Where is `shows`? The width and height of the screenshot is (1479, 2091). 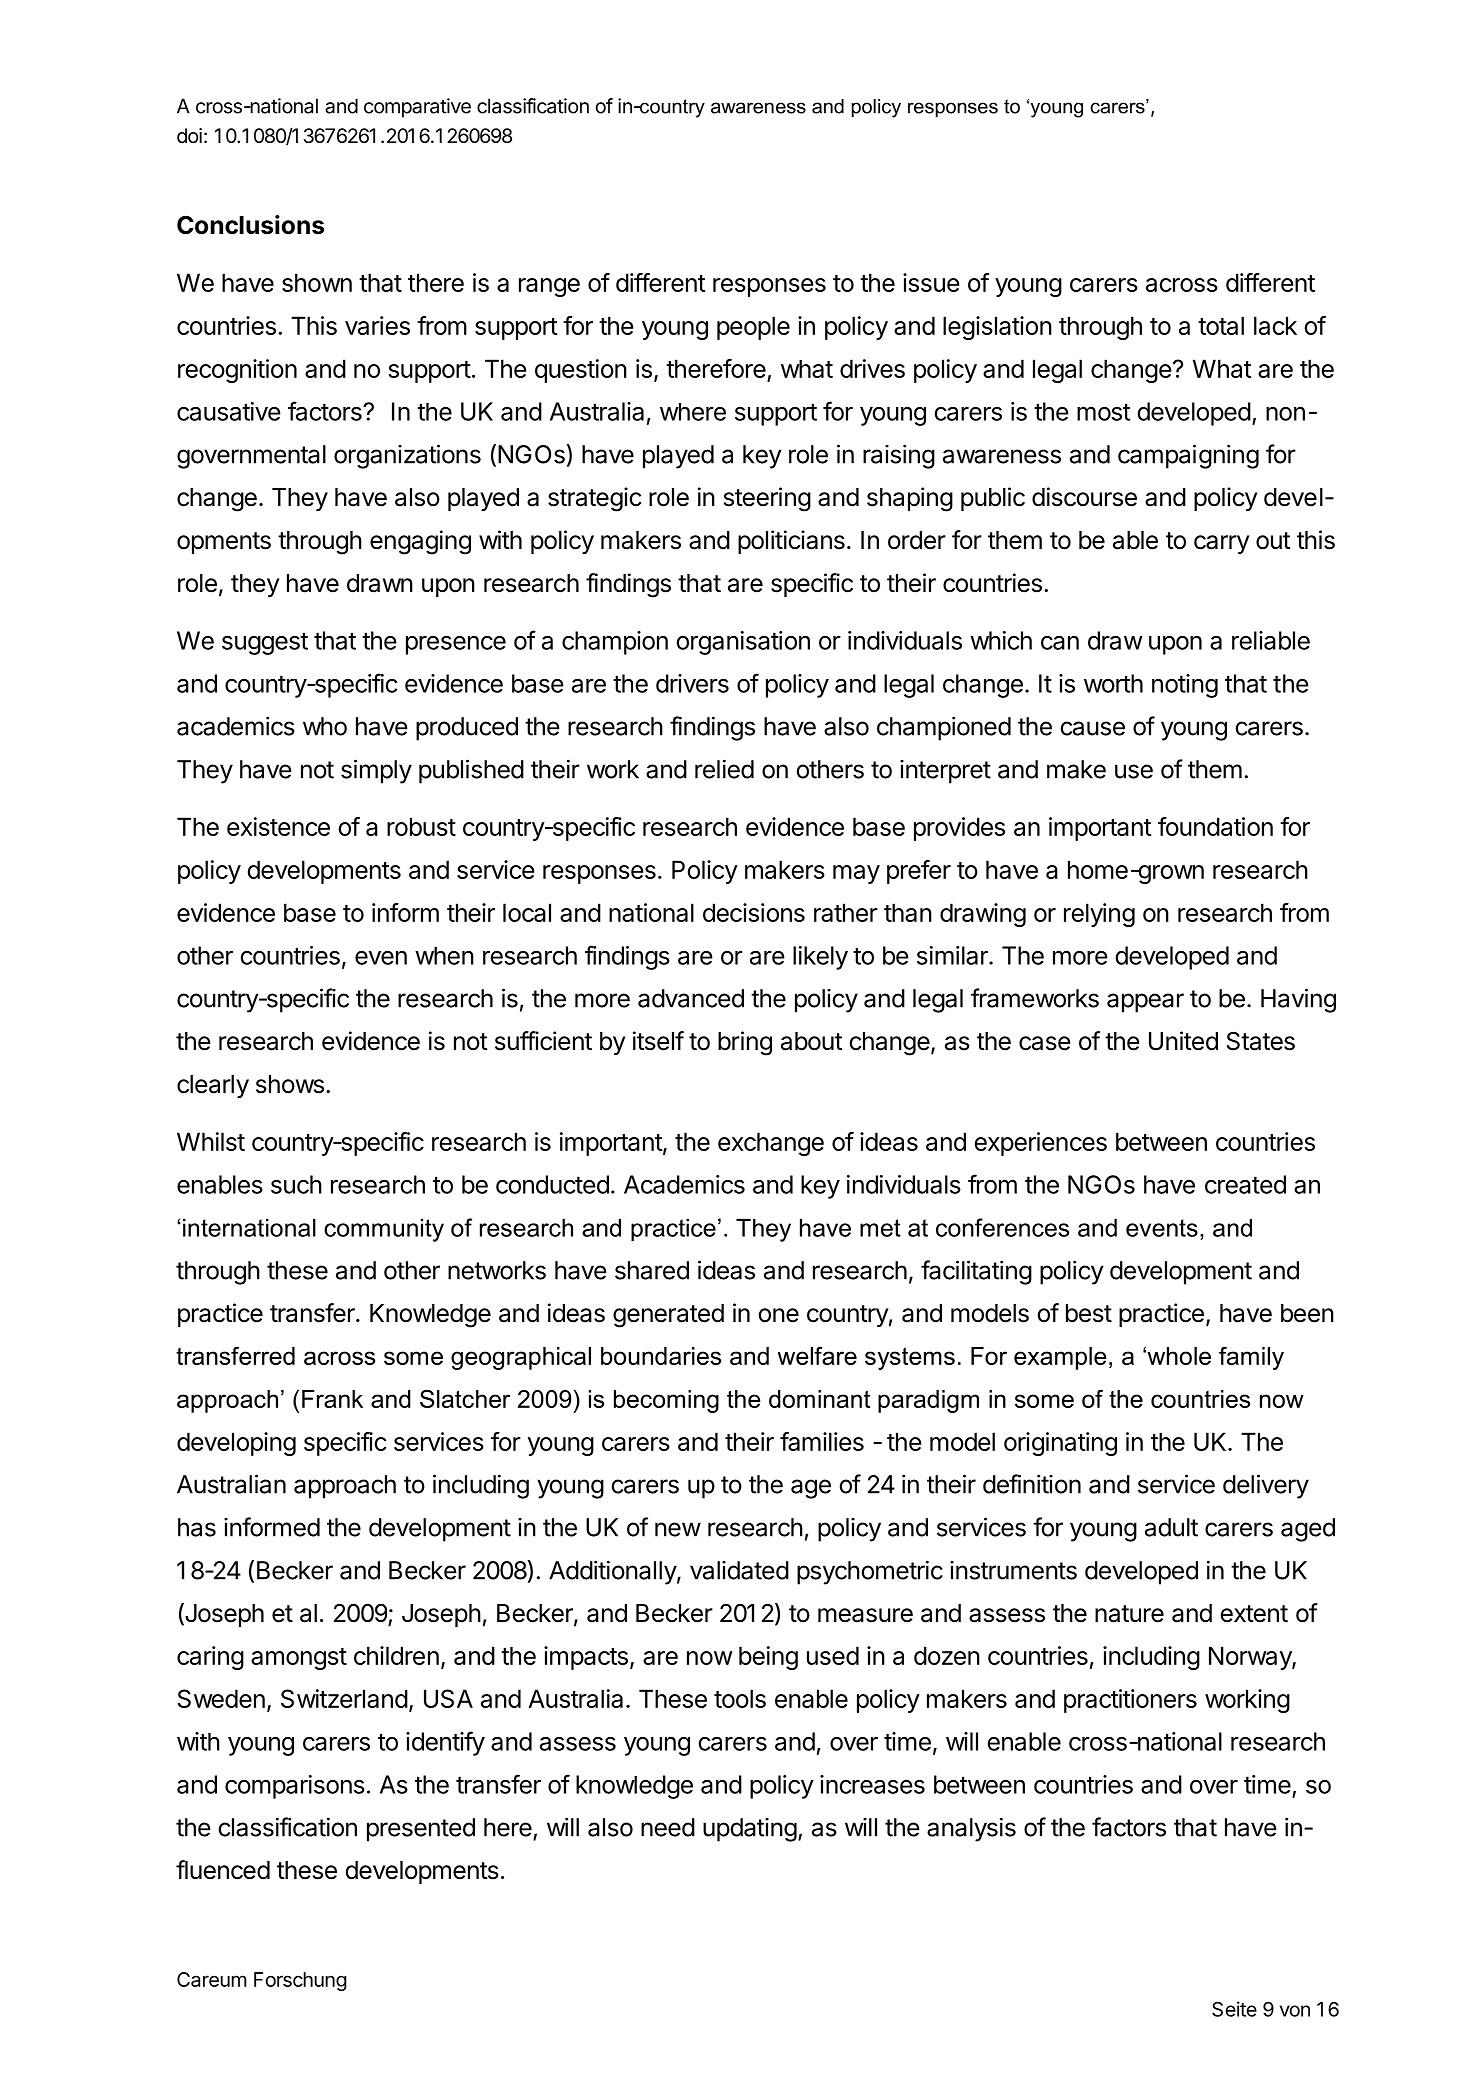
shows is located at coordinates (290, 1084).
